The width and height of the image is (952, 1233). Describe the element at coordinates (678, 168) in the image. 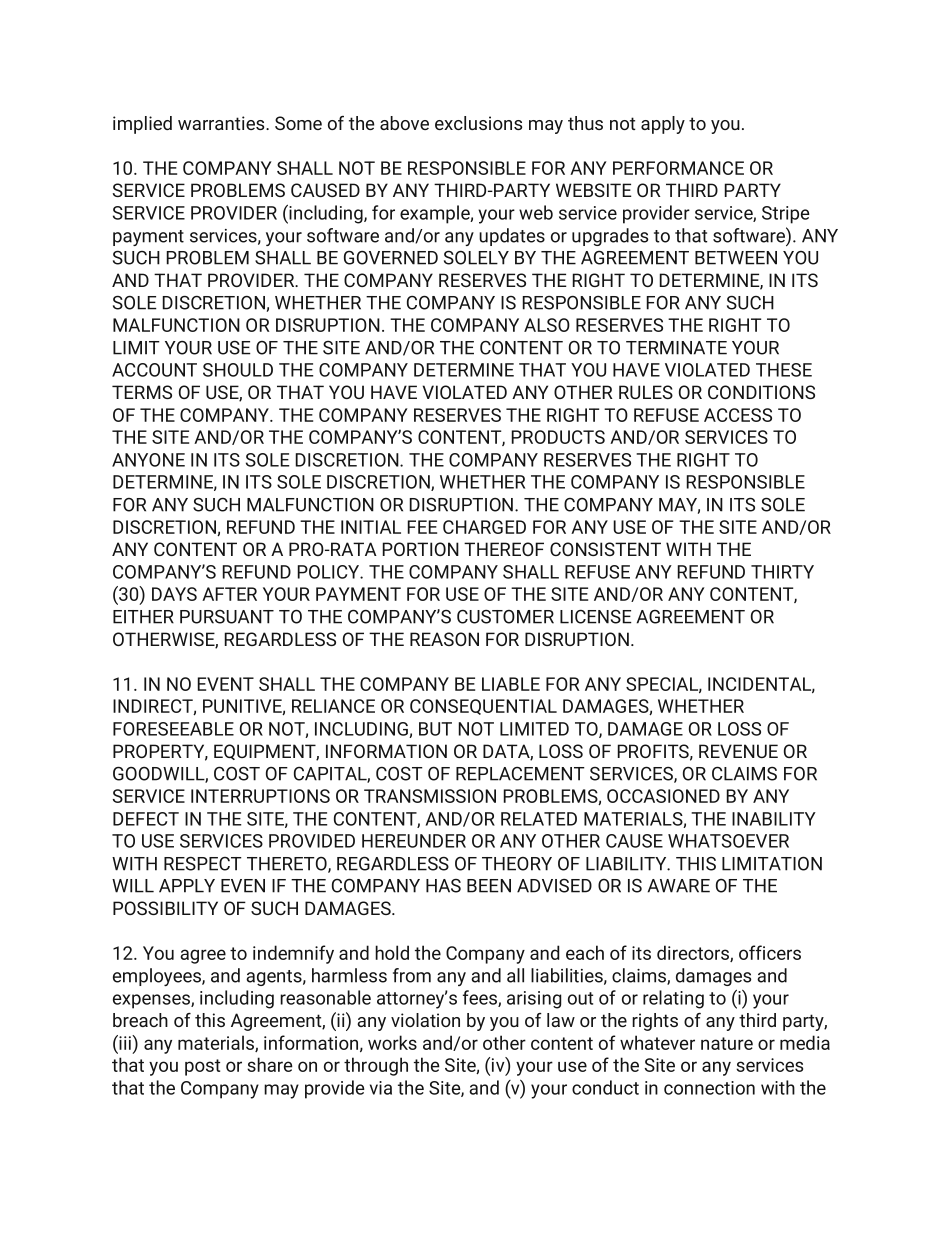

I see `PERFORMANCE` at that location.
